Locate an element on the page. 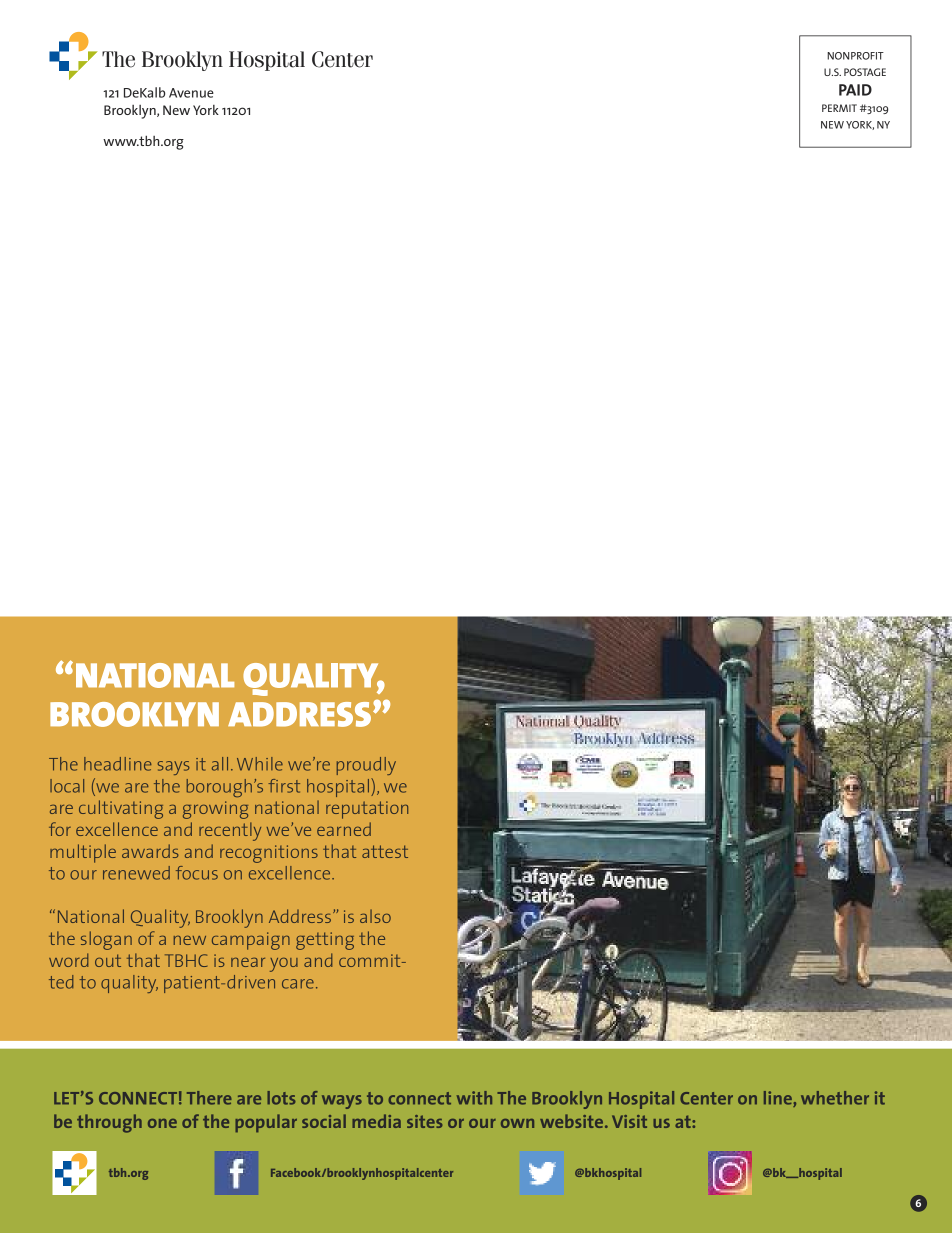 The image size is (952, 1233). PERMIT is located at coordinates (839, 108).
